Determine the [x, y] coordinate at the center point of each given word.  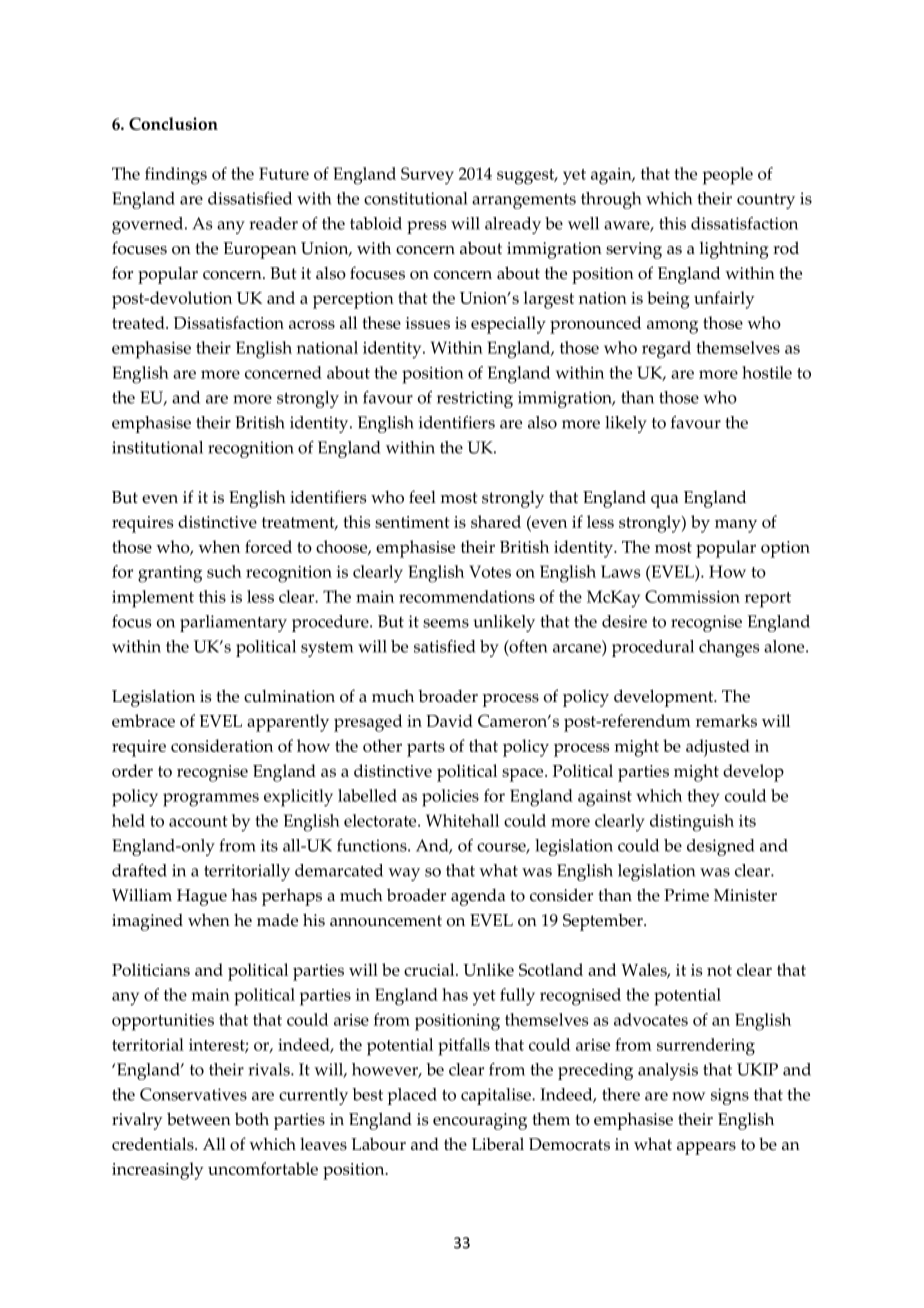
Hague [202, 897]
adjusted [718, 748]
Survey [427, 176]
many [736, 526]
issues [427, 323]
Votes [490, 571]
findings [176, 176]
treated [139, 322]
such [224, 571]
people [727, 176]
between [199, 1119]
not [719, 970]
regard [666, 350]
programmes [211, 800]
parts [426, 749]
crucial [430, 969]
